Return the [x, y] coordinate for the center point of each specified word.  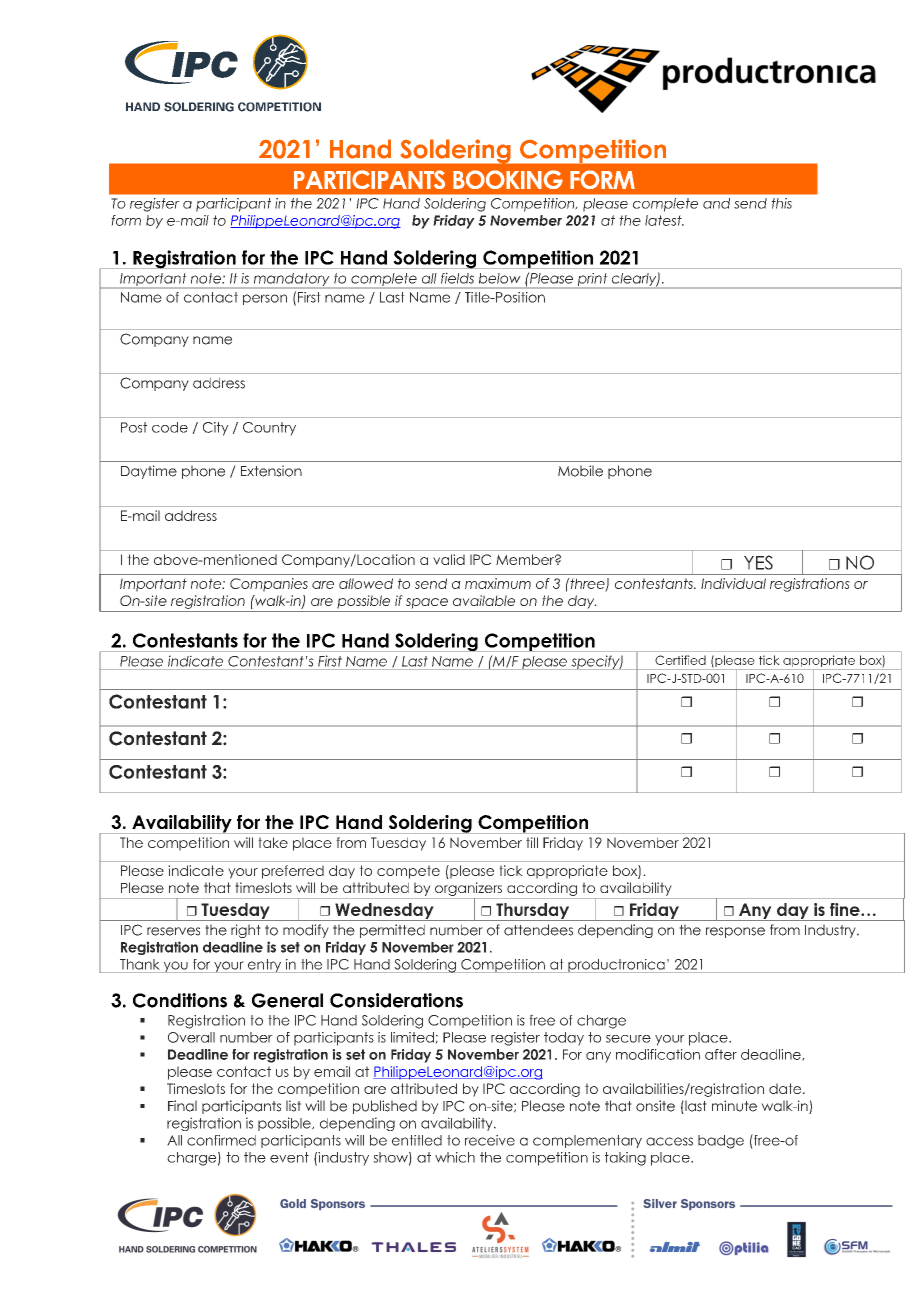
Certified [680, 660]
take [273, 842]
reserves [173, 931]
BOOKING [508, 179]
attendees [538, 930]
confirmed [221, 1140]
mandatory [291, 281]
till [532, 842]
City [216, 429]
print [592, 281]
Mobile [580, 471]
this [782, 203]
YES [758, 562]
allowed [366, 583]
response [735, 932]
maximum [498, 583]
